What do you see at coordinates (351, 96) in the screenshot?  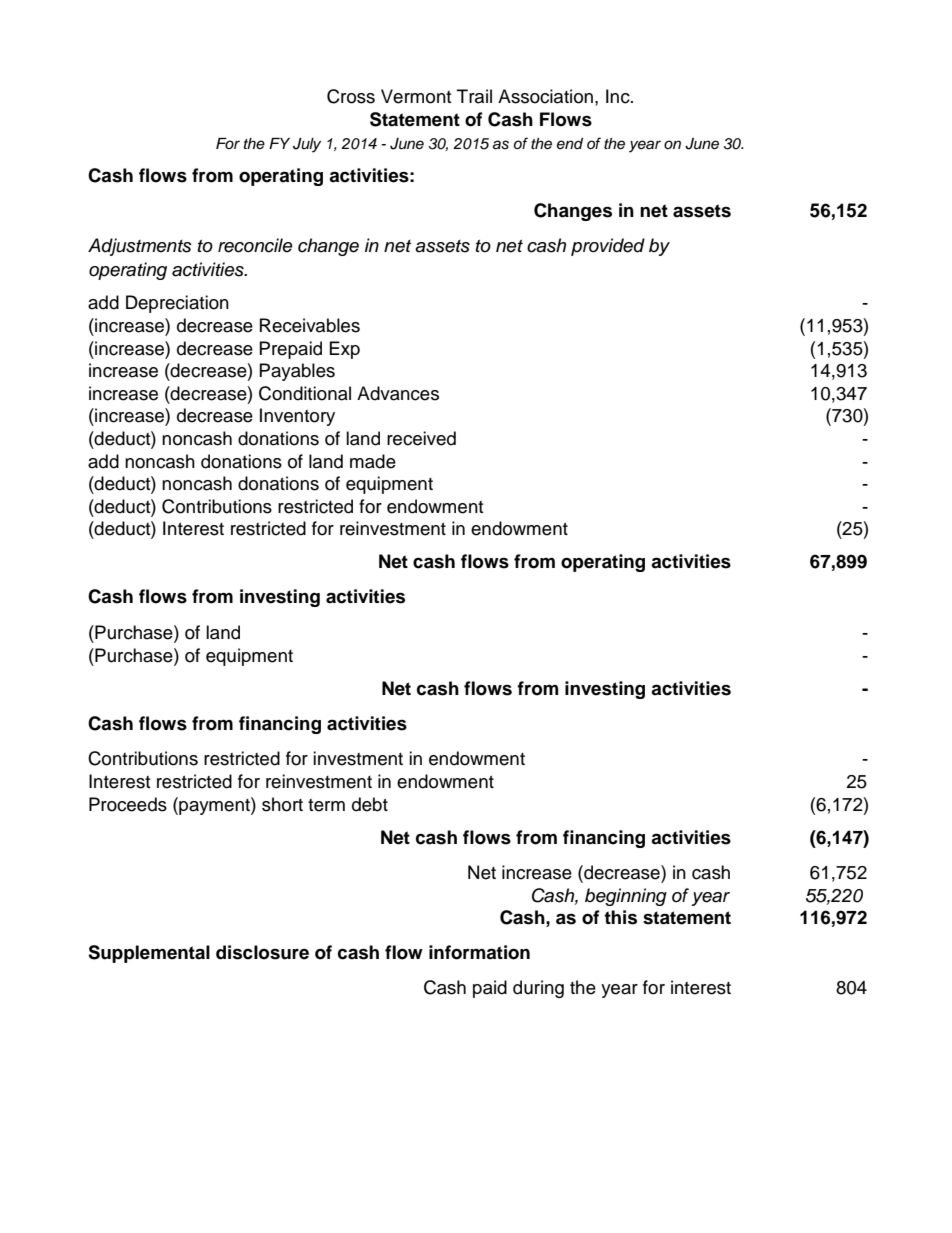 I see `Cross` at bounding box center [351, 96].
